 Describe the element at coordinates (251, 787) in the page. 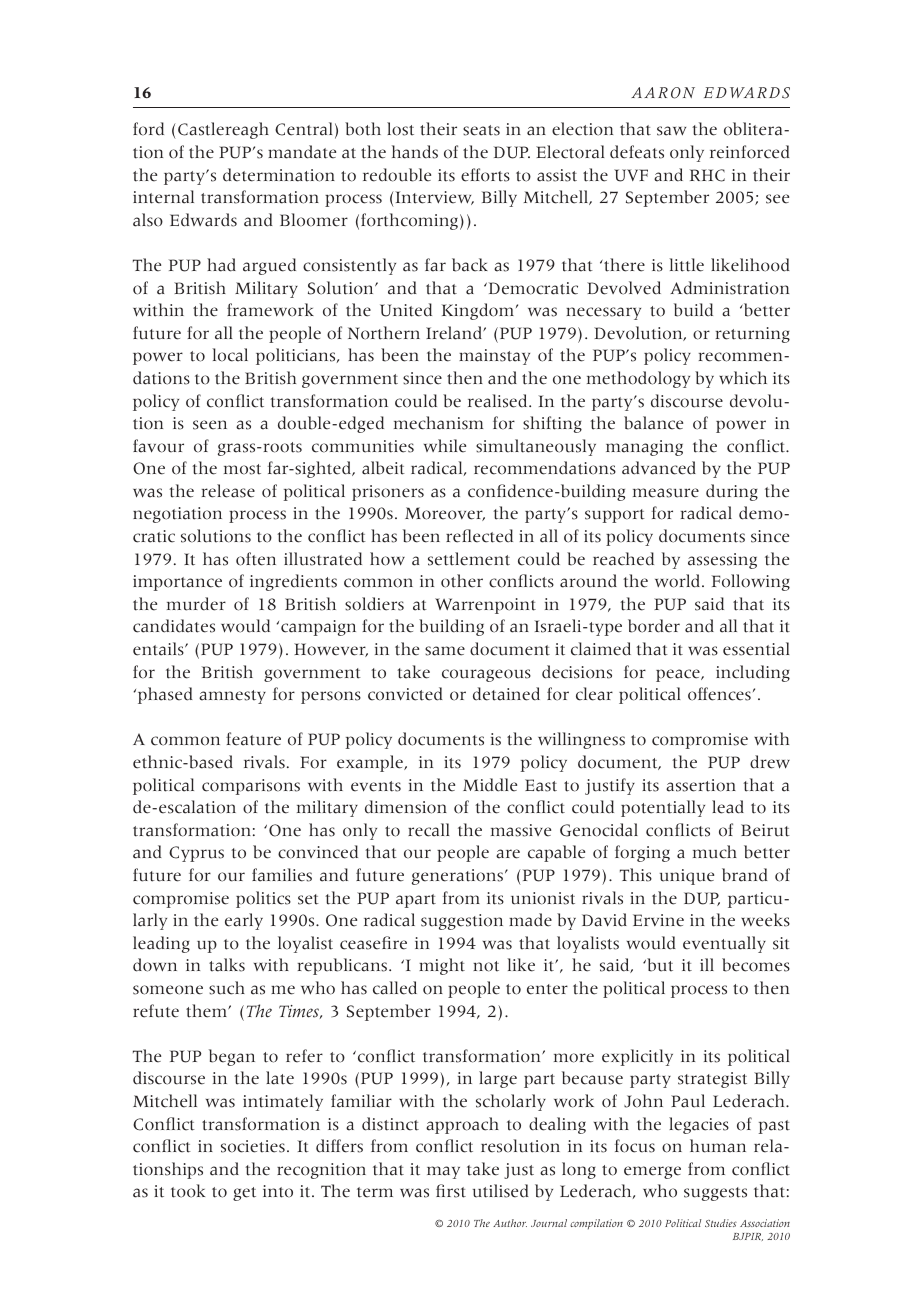

I see `comparisons` at that location.
